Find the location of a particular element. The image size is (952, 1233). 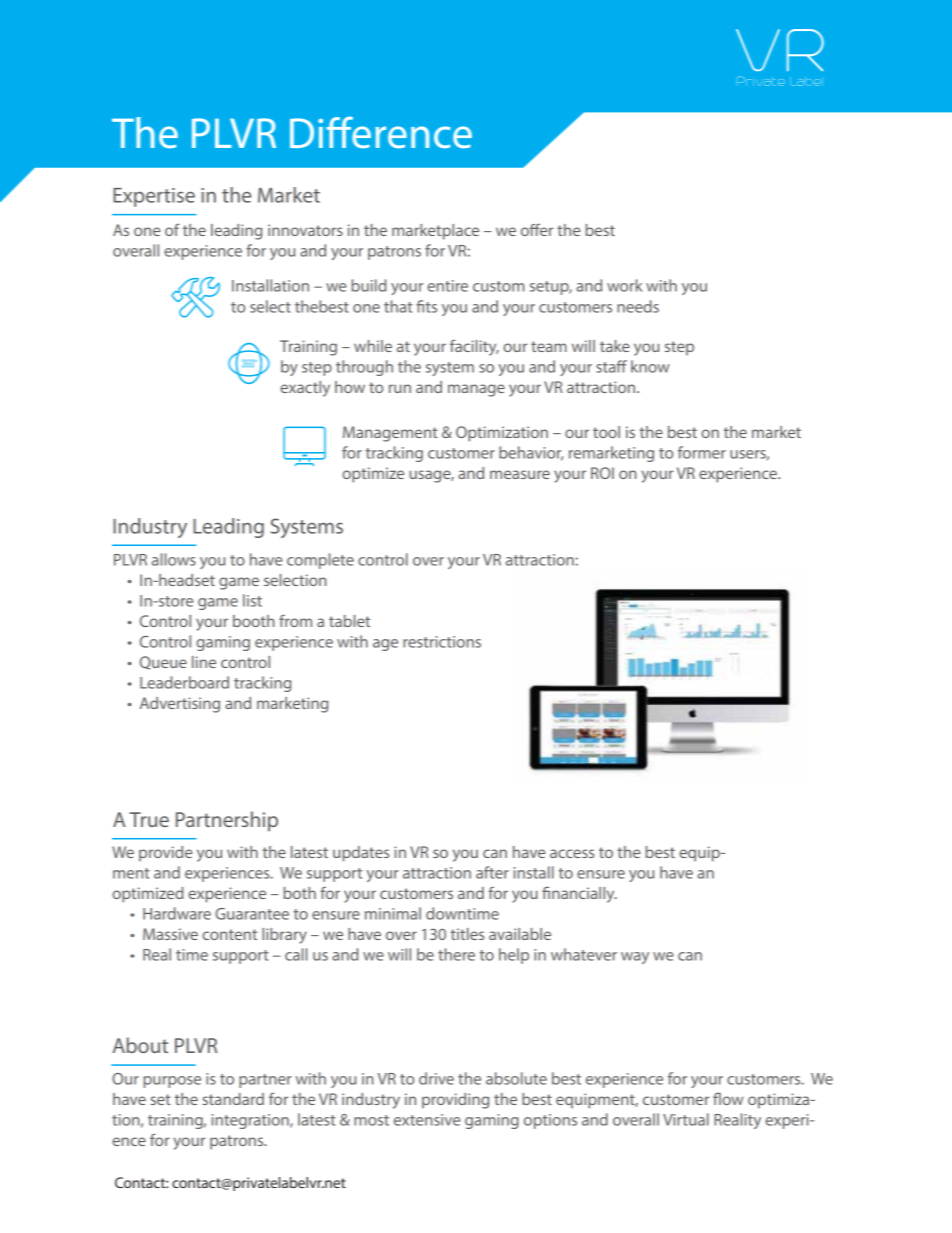

work is located at coordinates (624, 285).
